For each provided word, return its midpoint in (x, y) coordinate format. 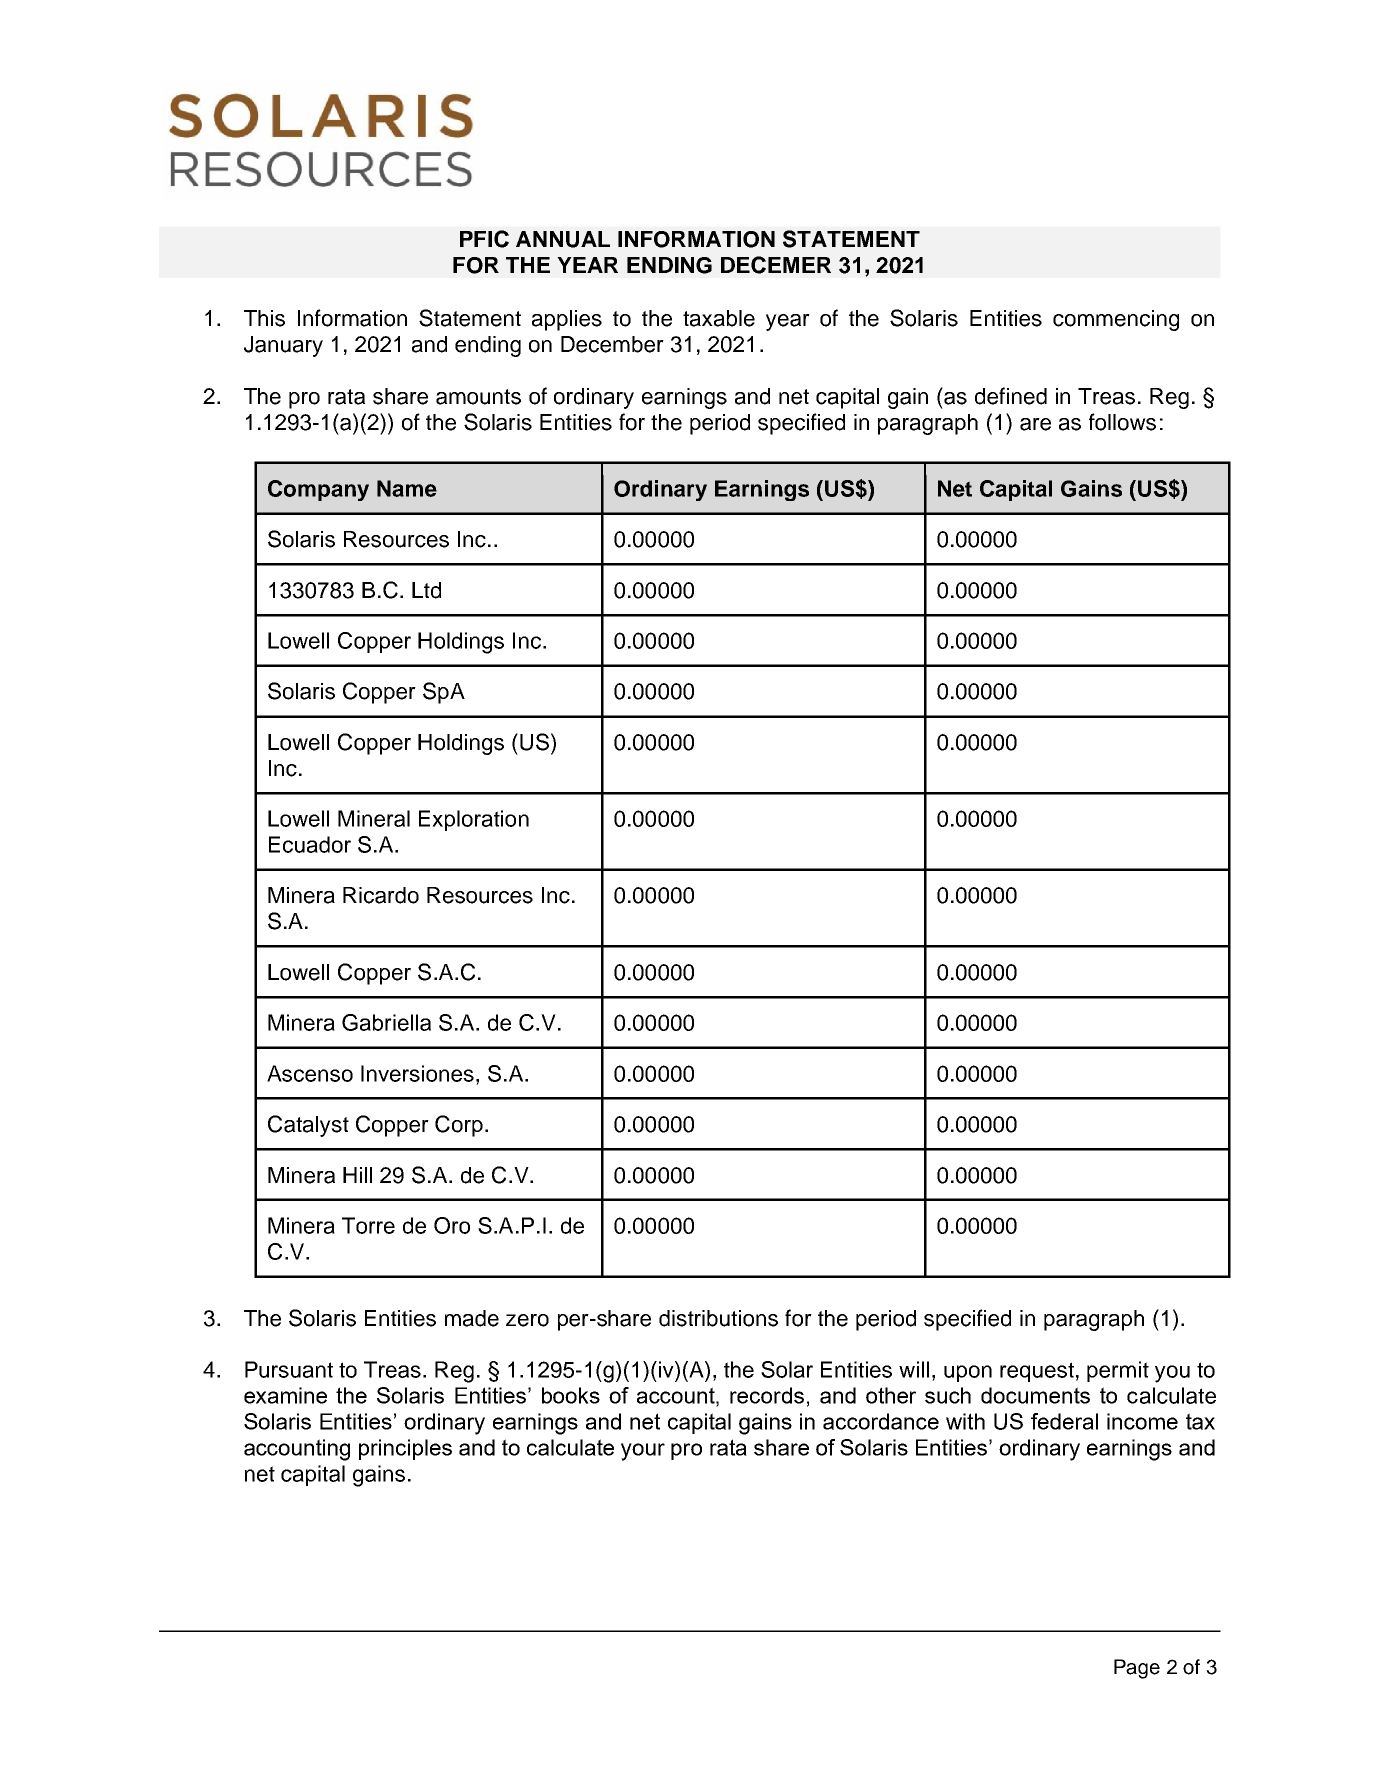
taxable (719, 318)
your (643, 1452)
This (264, 318)
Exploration (474, 820)
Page (1137, 1669)
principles (405, 1449)
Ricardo (381, 895)
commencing (1116, 320)
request (1037, 1372)
